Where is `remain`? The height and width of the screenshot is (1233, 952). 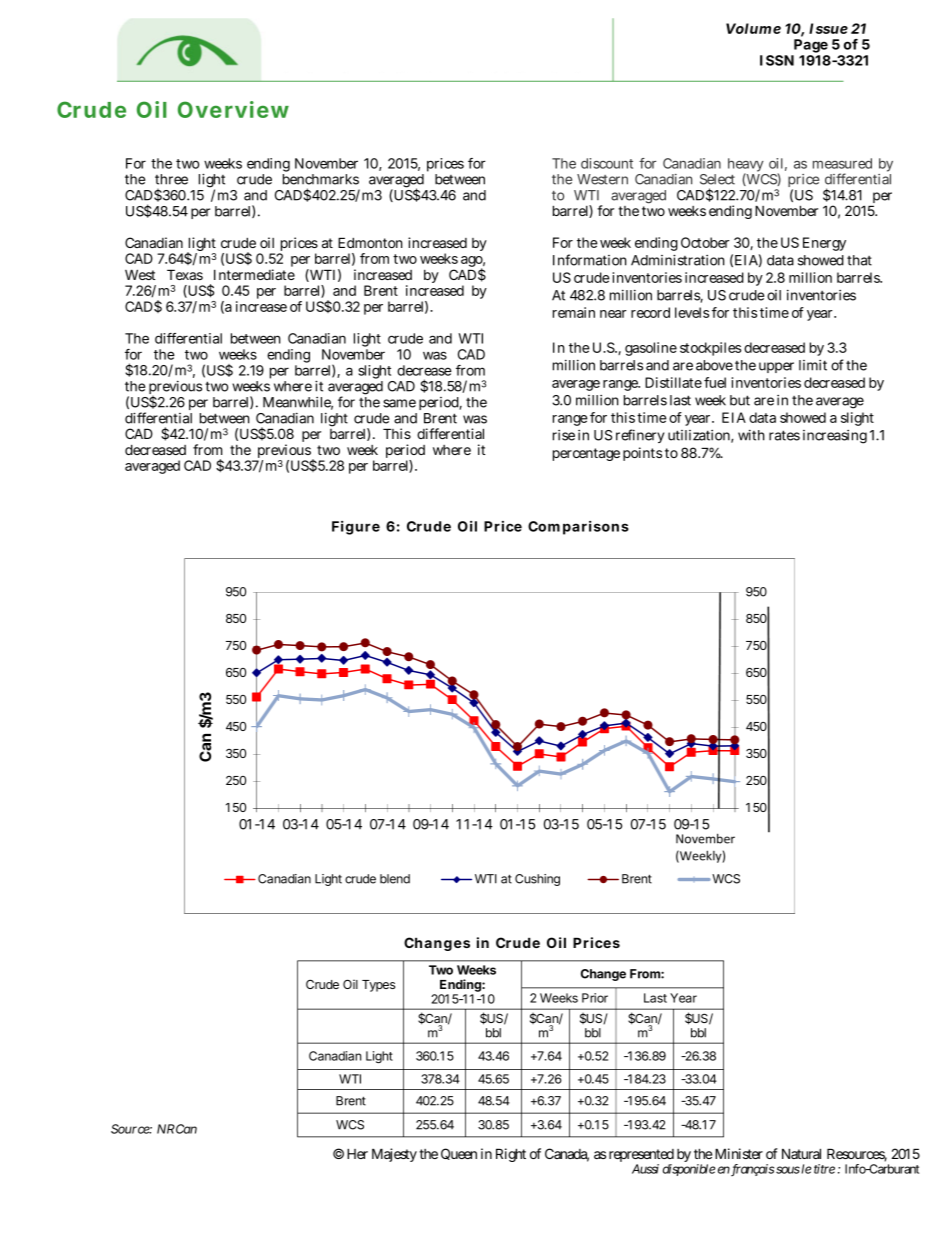
remain is located at coordinates (574, 312).
